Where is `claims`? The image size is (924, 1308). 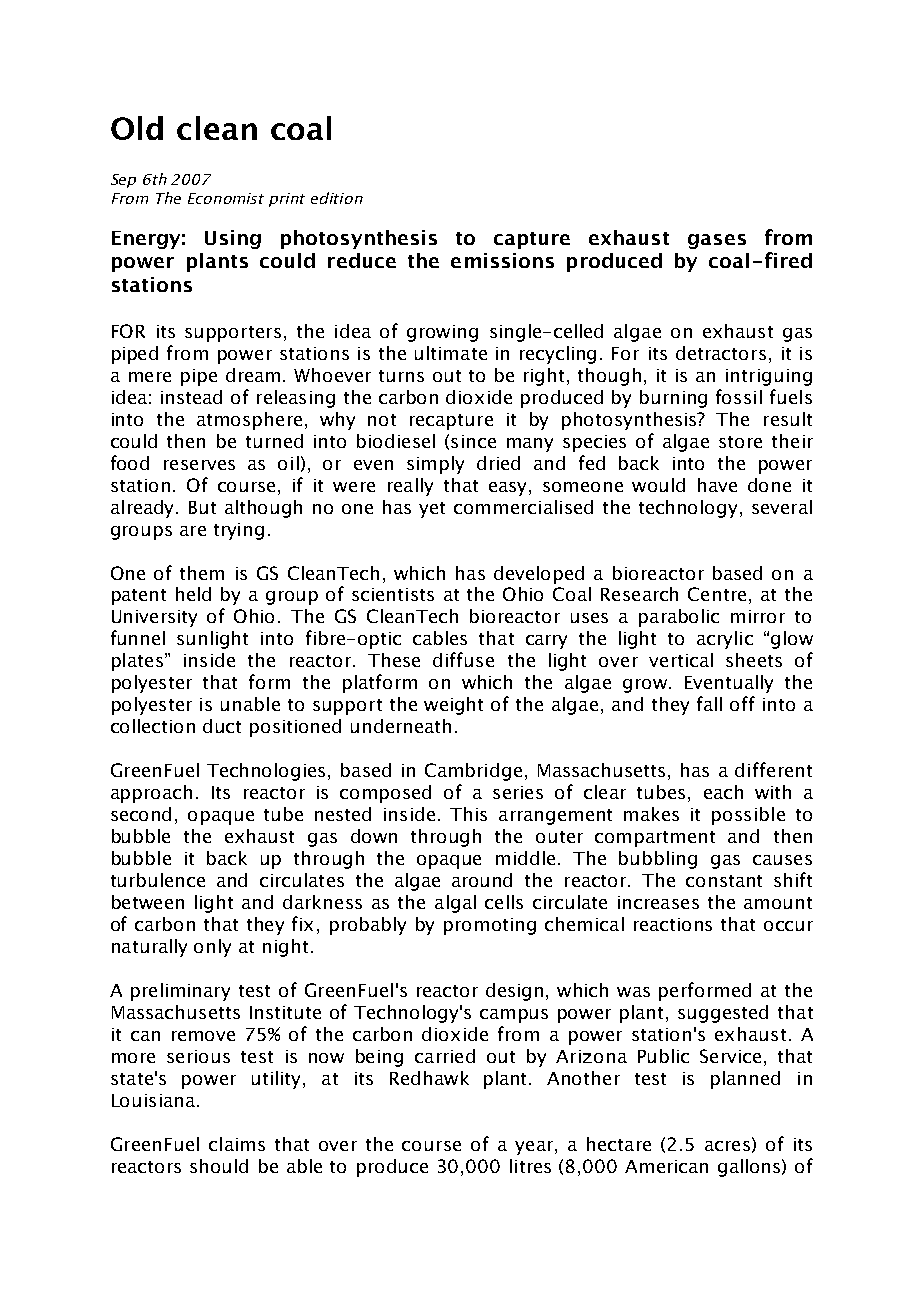 claims is located at coordinates (237, 1144).
